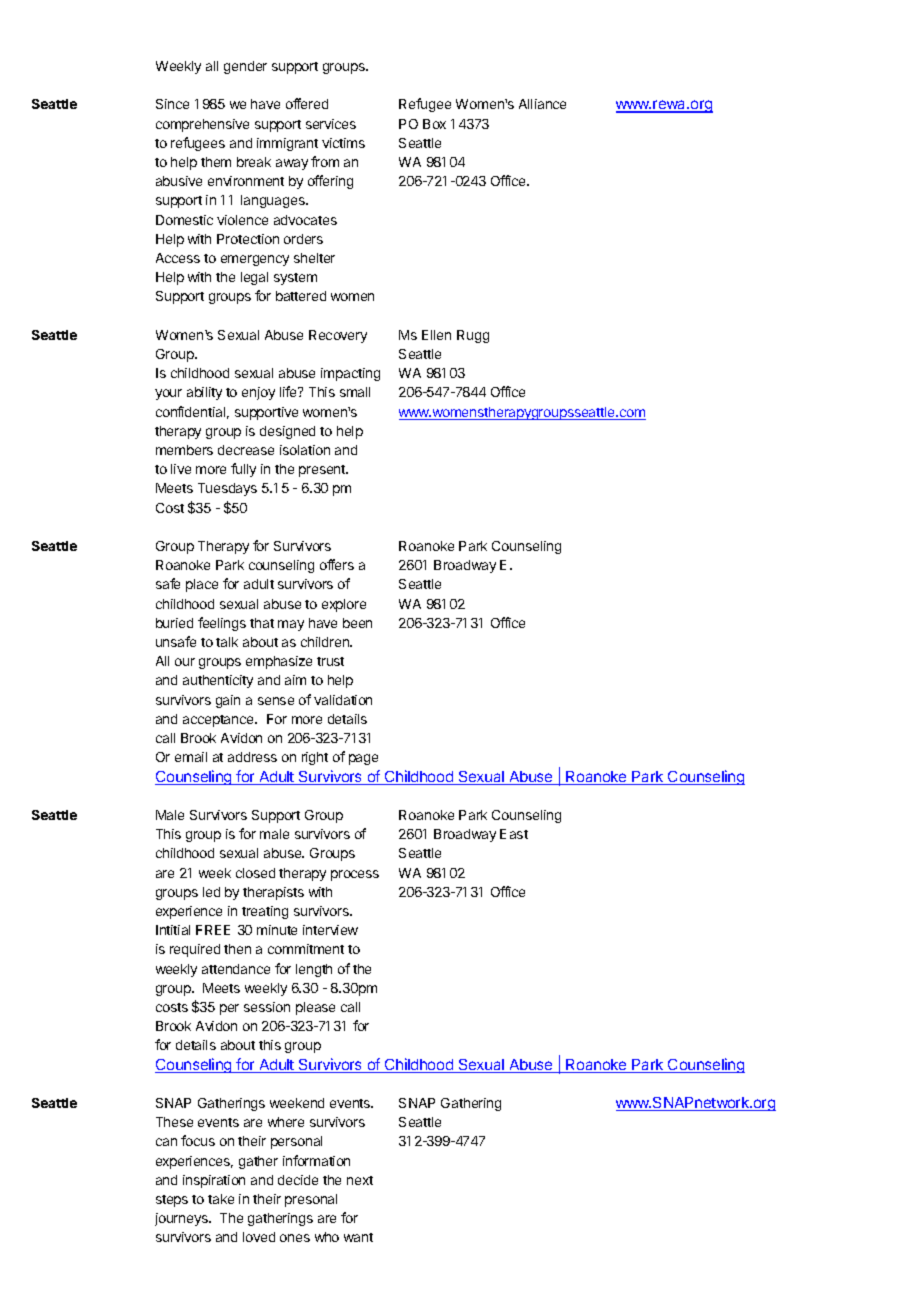 The image size is (924, 1308). I want to click on Tuesdays, so click(227, 489).
